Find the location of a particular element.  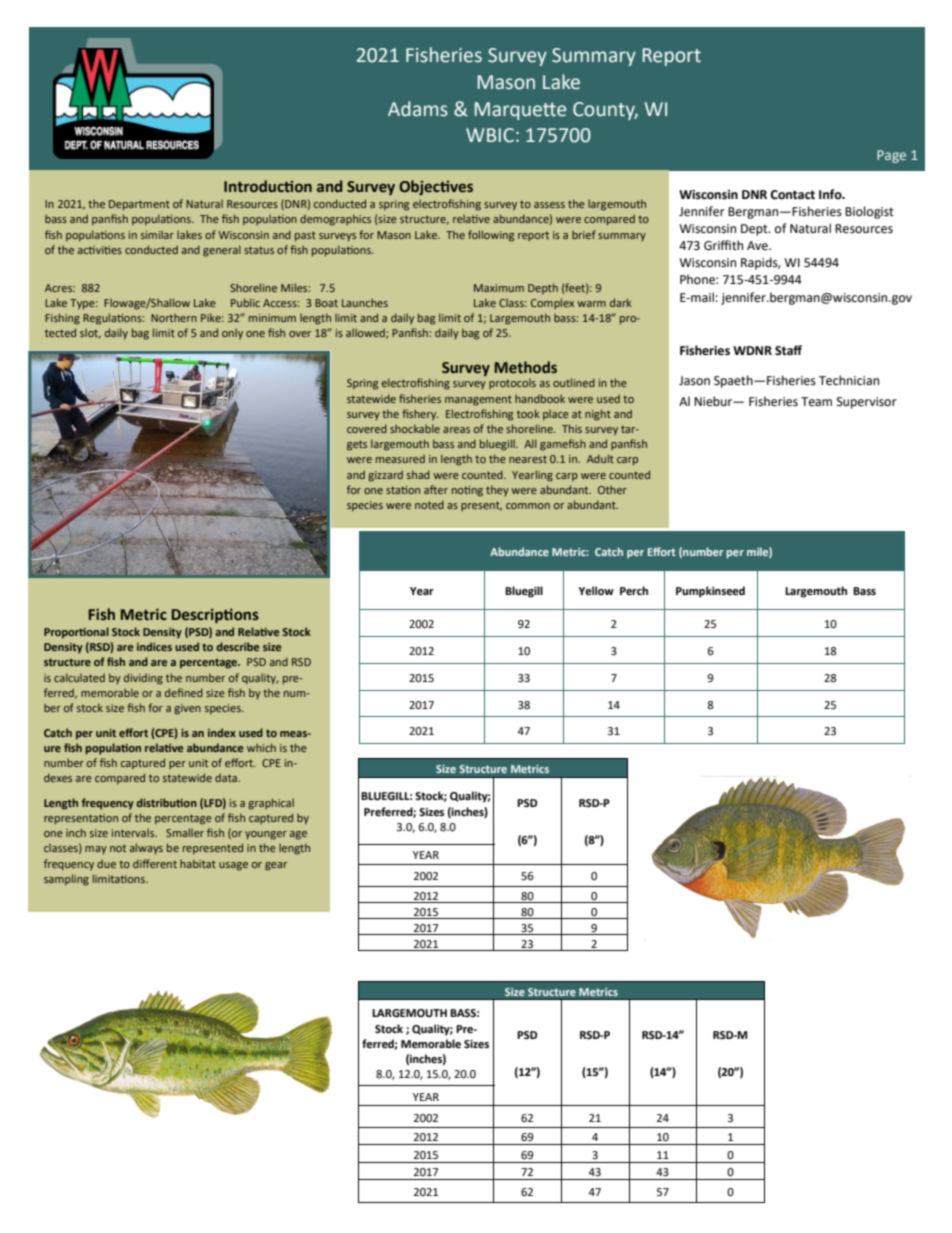

noting is located at coordinates (467, 491).
